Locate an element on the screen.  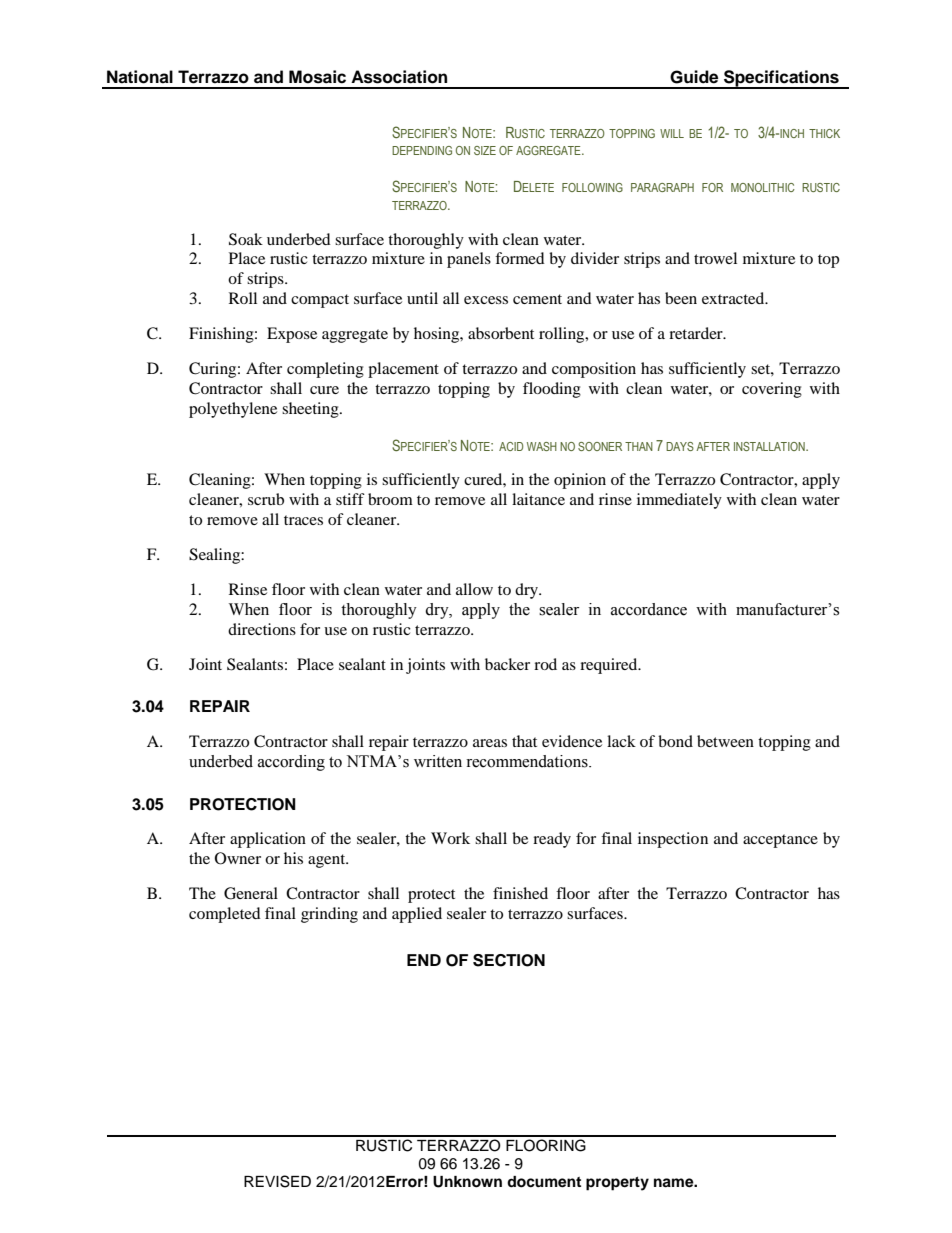
National is located at coordinates (140, 77).
